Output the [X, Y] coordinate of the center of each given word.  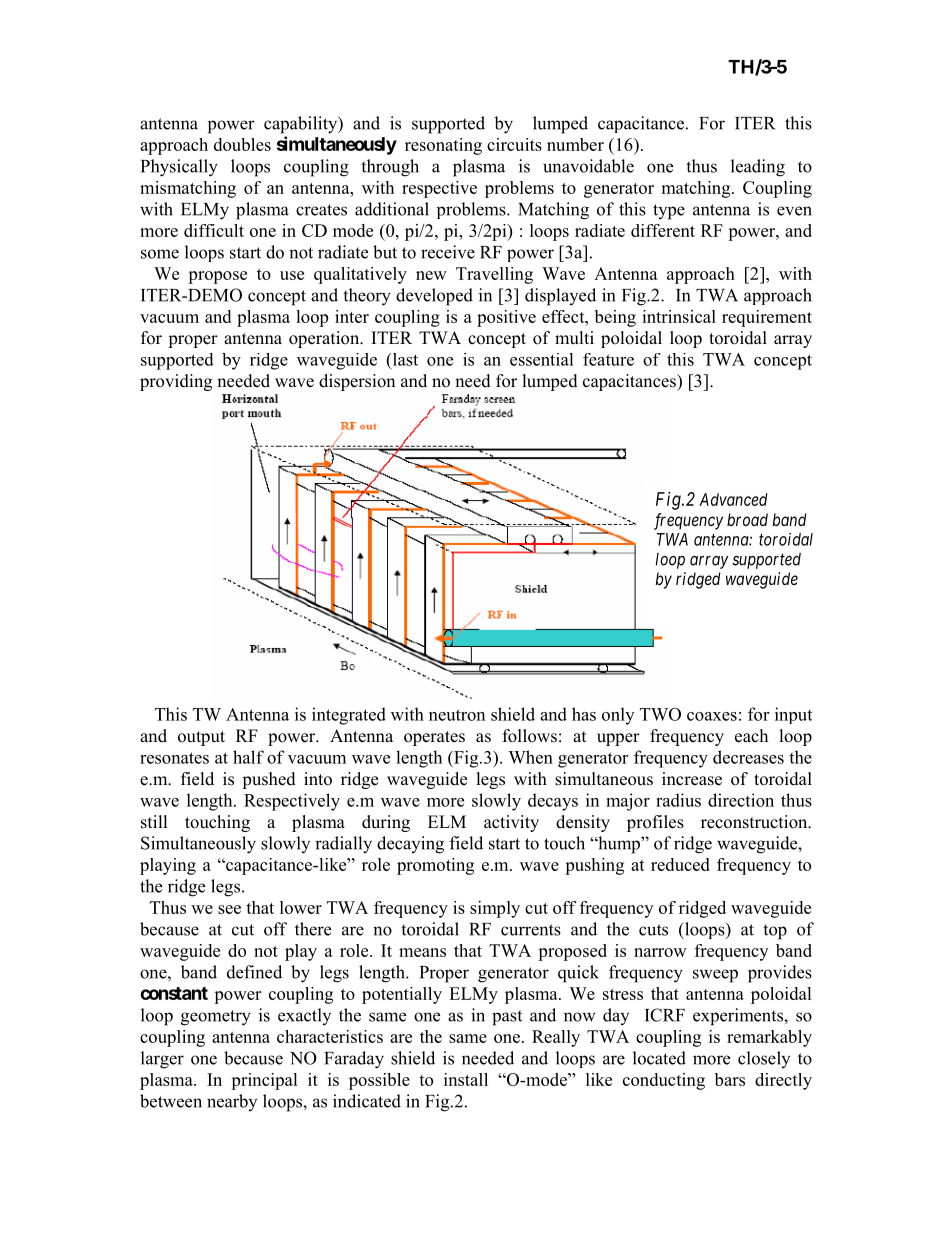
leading [758, 168]
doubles [242, 144]
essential [542, 359]
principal [264, 1081]
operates [434, 738]
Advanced [733, 499]
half [248, 757]
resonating [443, 146]
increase [692, 779]
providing [176, 382]
